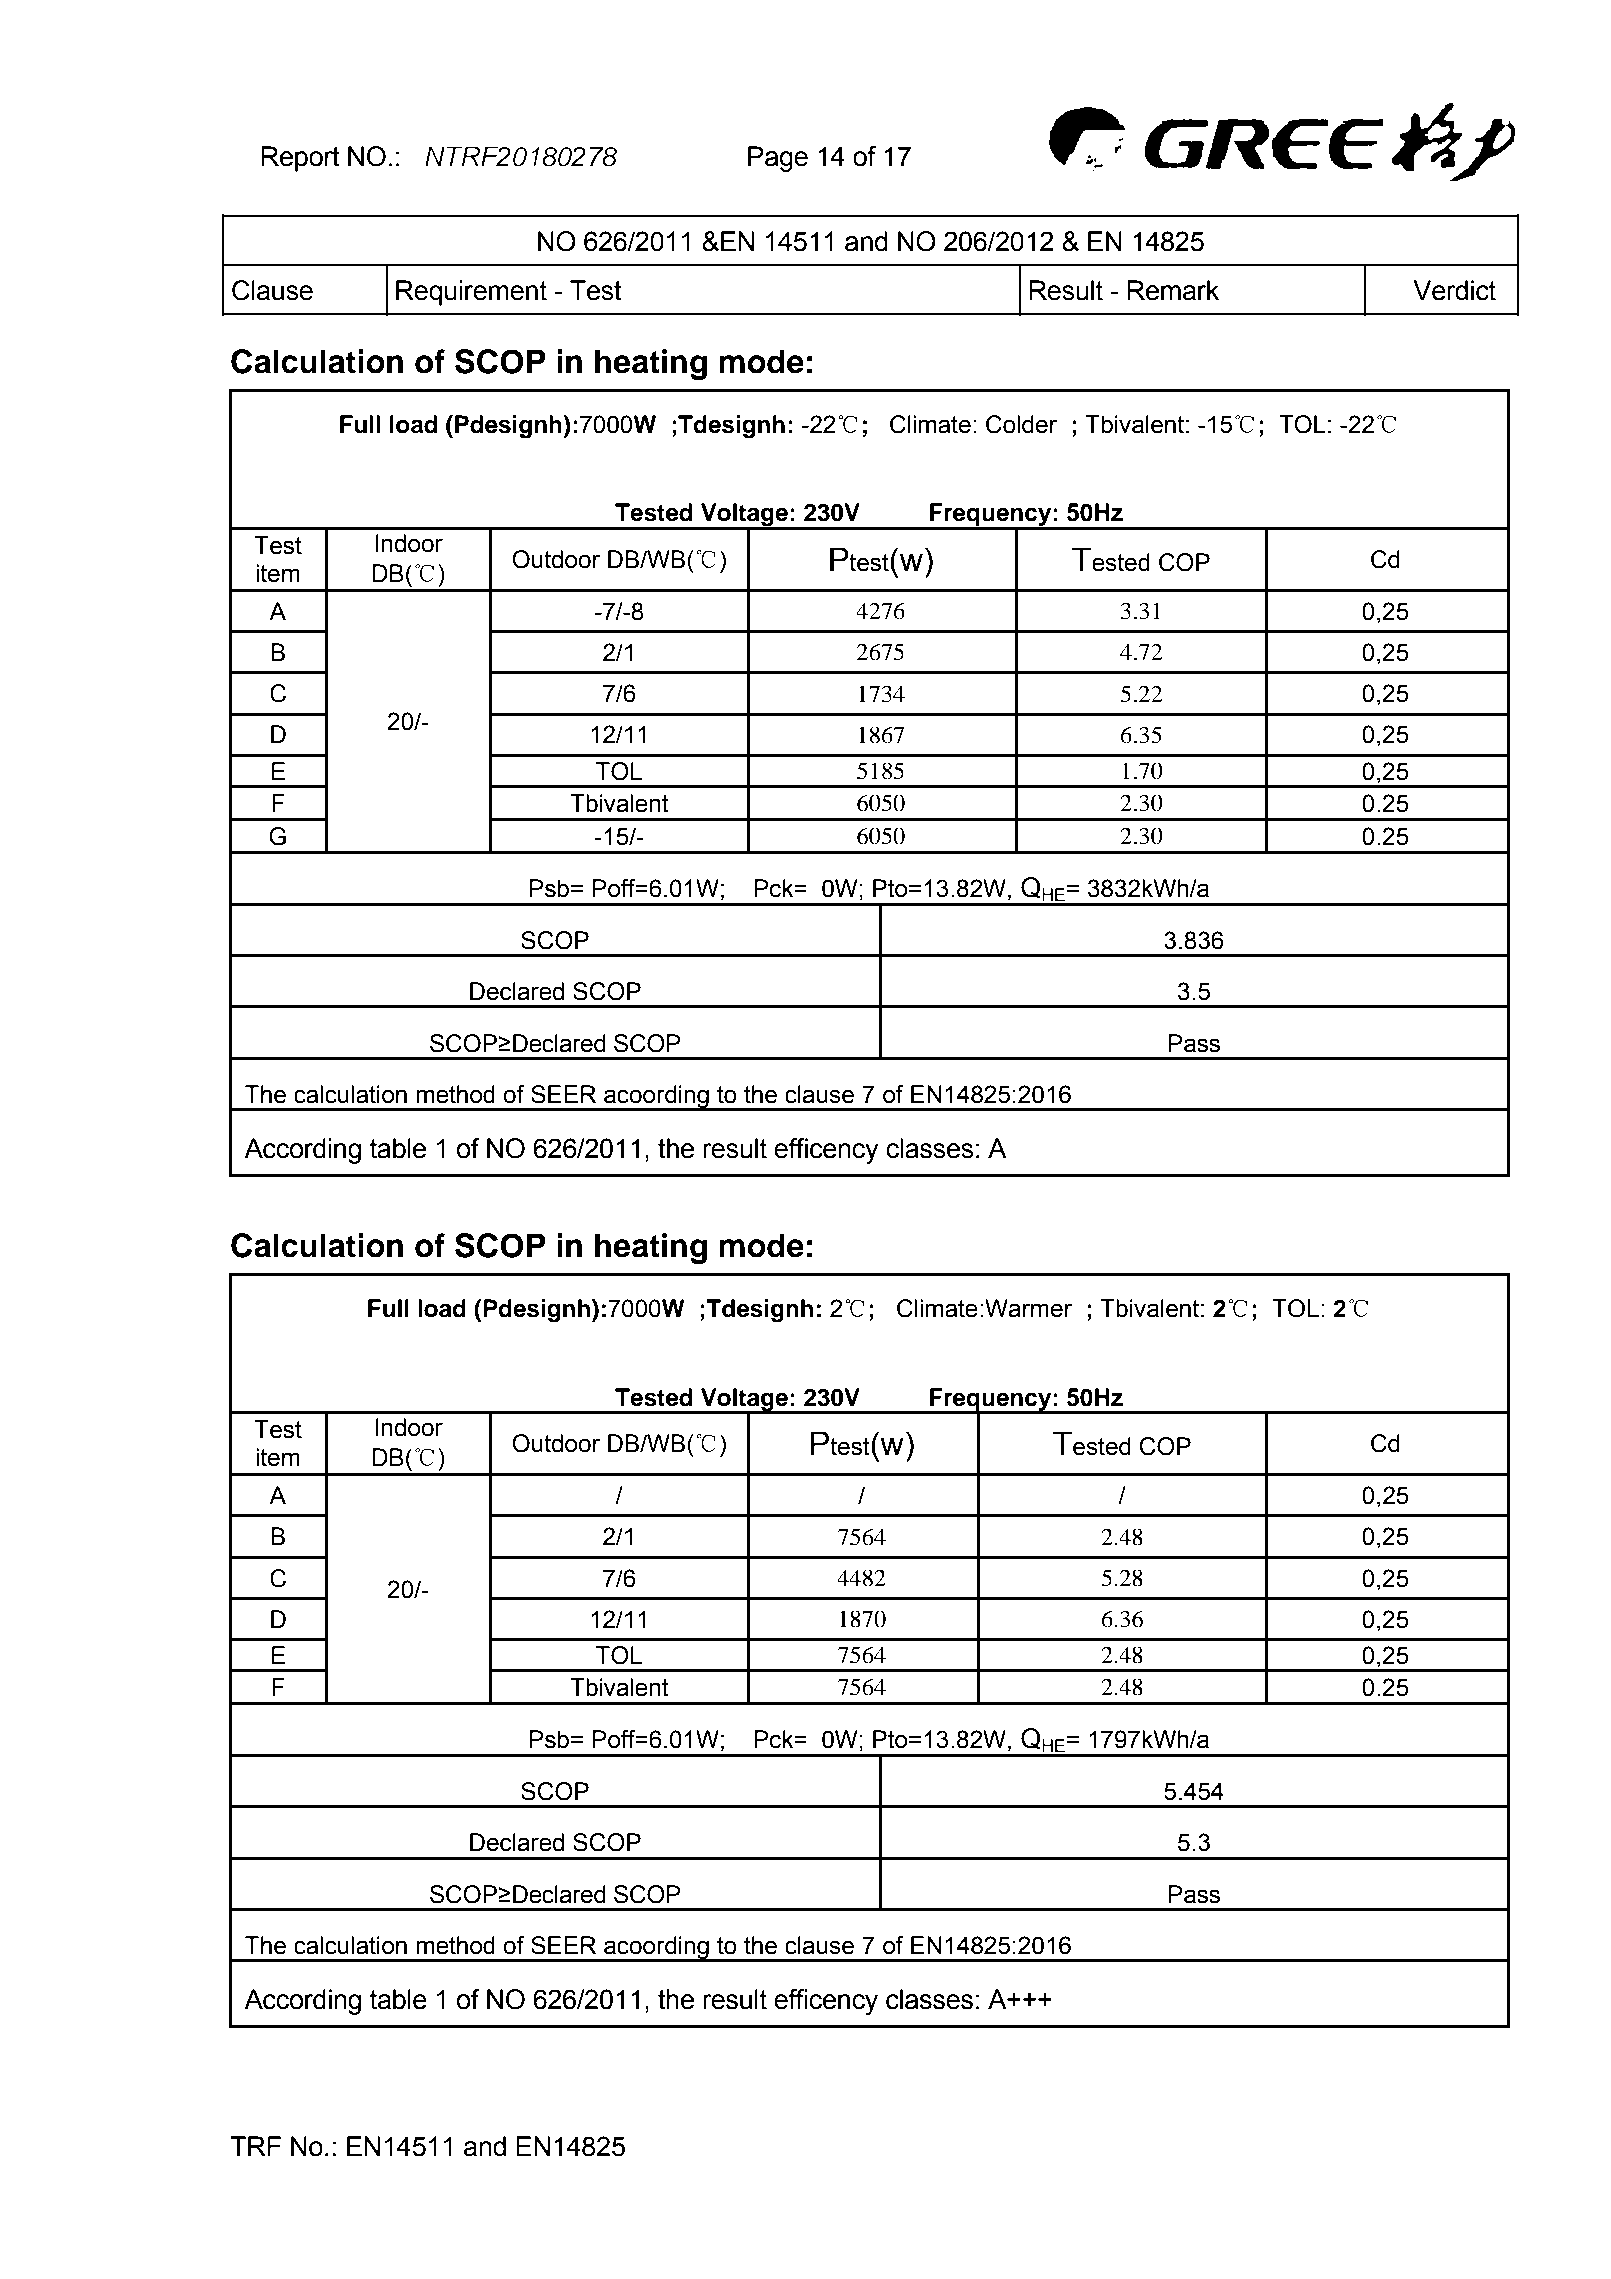 The height and width of the screenshot is (2279, 1611). I want to click on Verdict, so click(1454, 290).
